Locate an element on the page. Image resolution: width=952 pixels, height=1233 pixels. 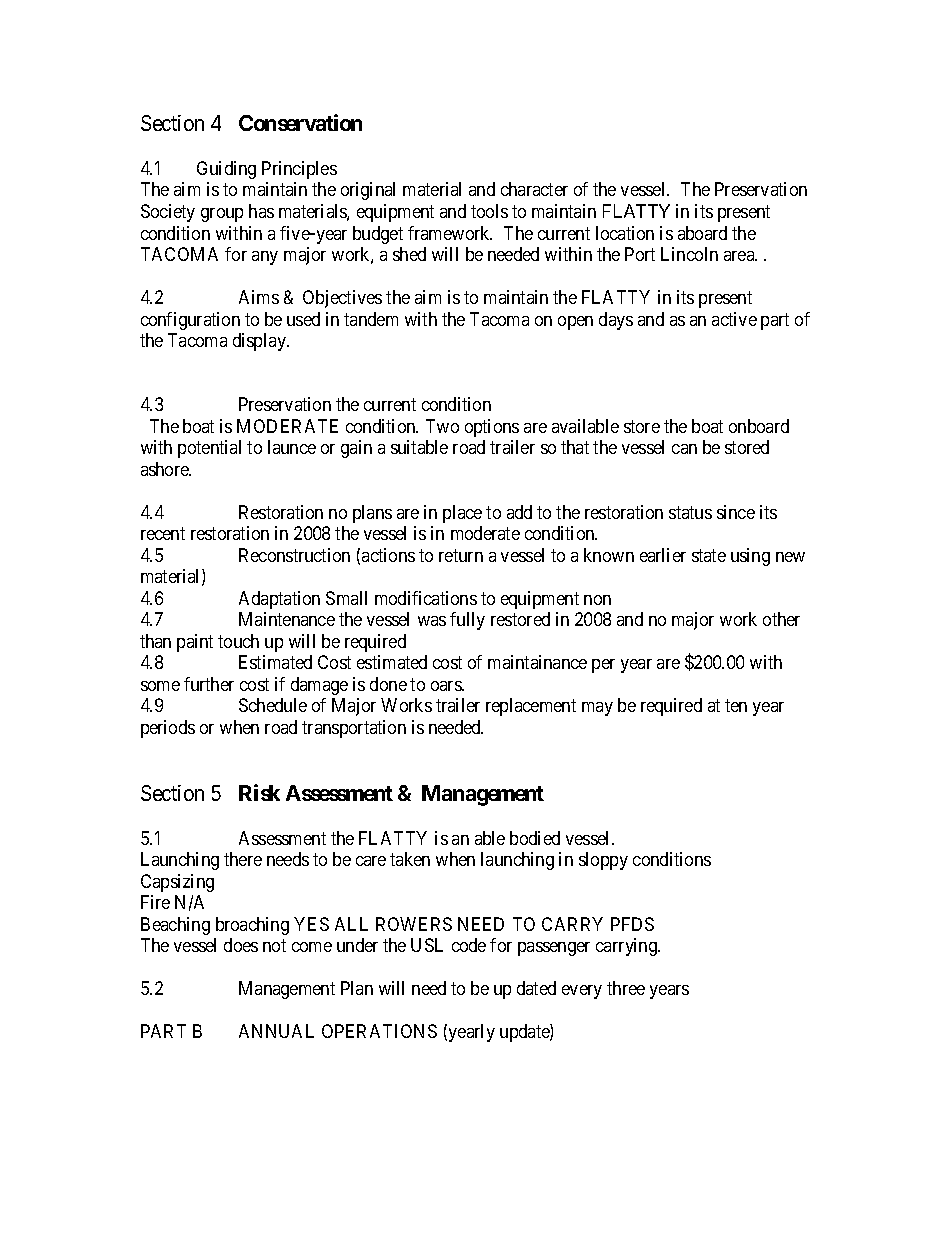
state is located at coordinates (709, 555).
